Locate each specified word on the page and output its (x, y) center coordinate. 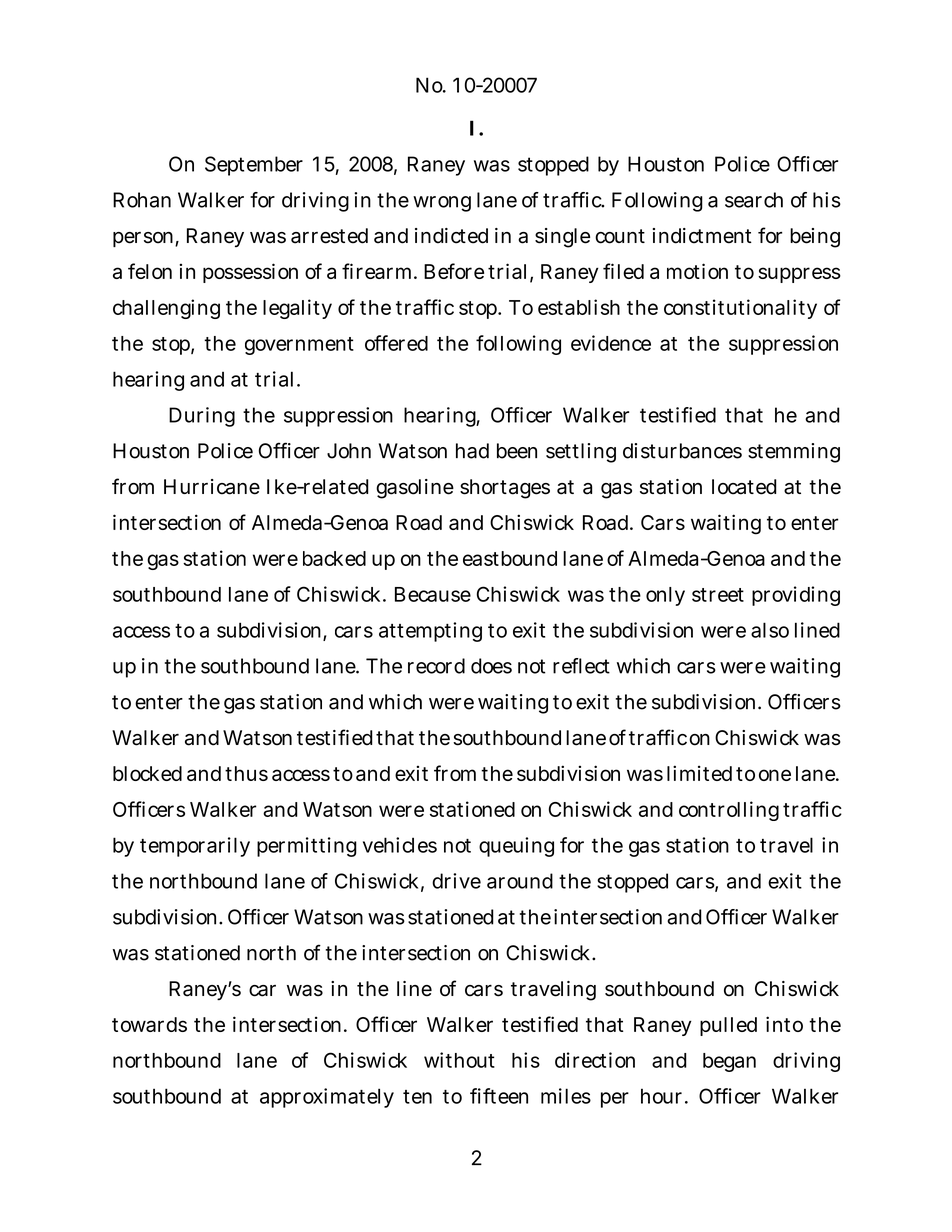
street (718, 595)
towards (149, 1024)
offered (396, 343)
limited (699, 773)
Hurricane (212, 487)
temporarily (195, 847)
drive (456, 881)
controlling (729, 811)
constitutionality (740, 309)
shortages (505, 489)
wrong (442, 204)
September (254, 166)
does (491, 666)
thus (246, 773)
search (754, 200)
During (202, 417)
